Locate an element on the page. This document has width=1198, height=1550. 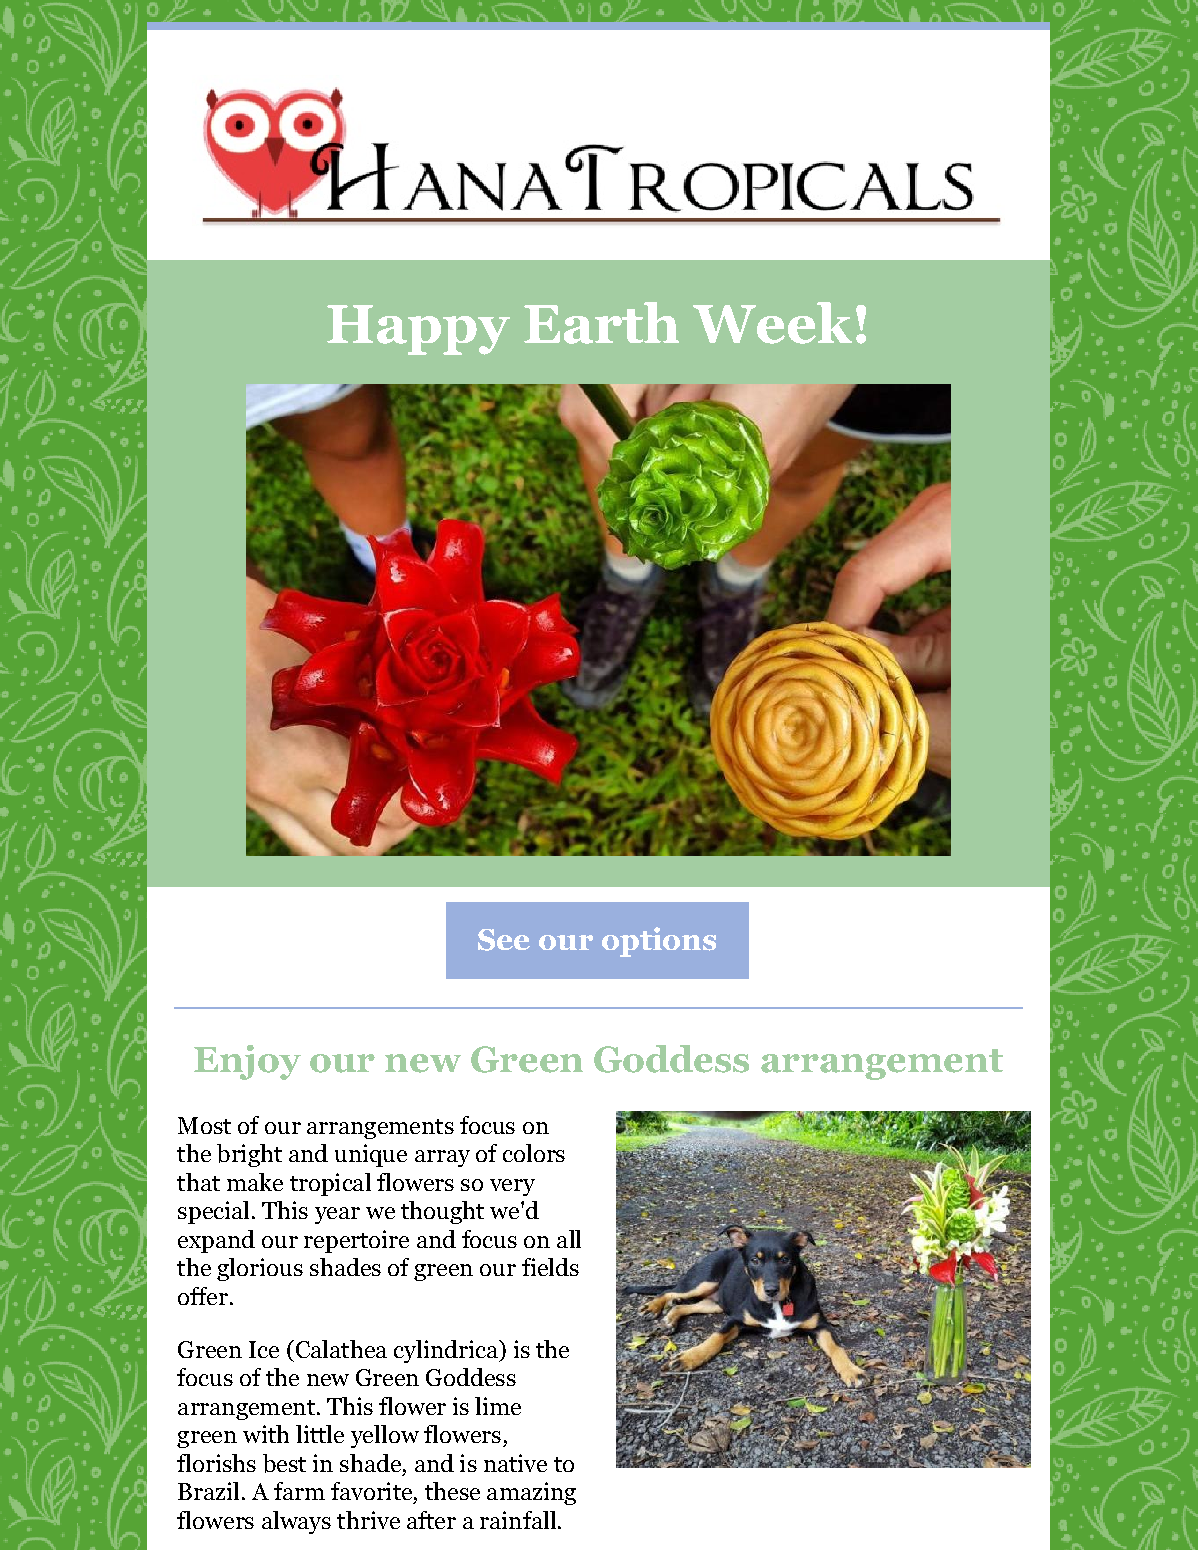
best is located at coordinates (284, 1463).
